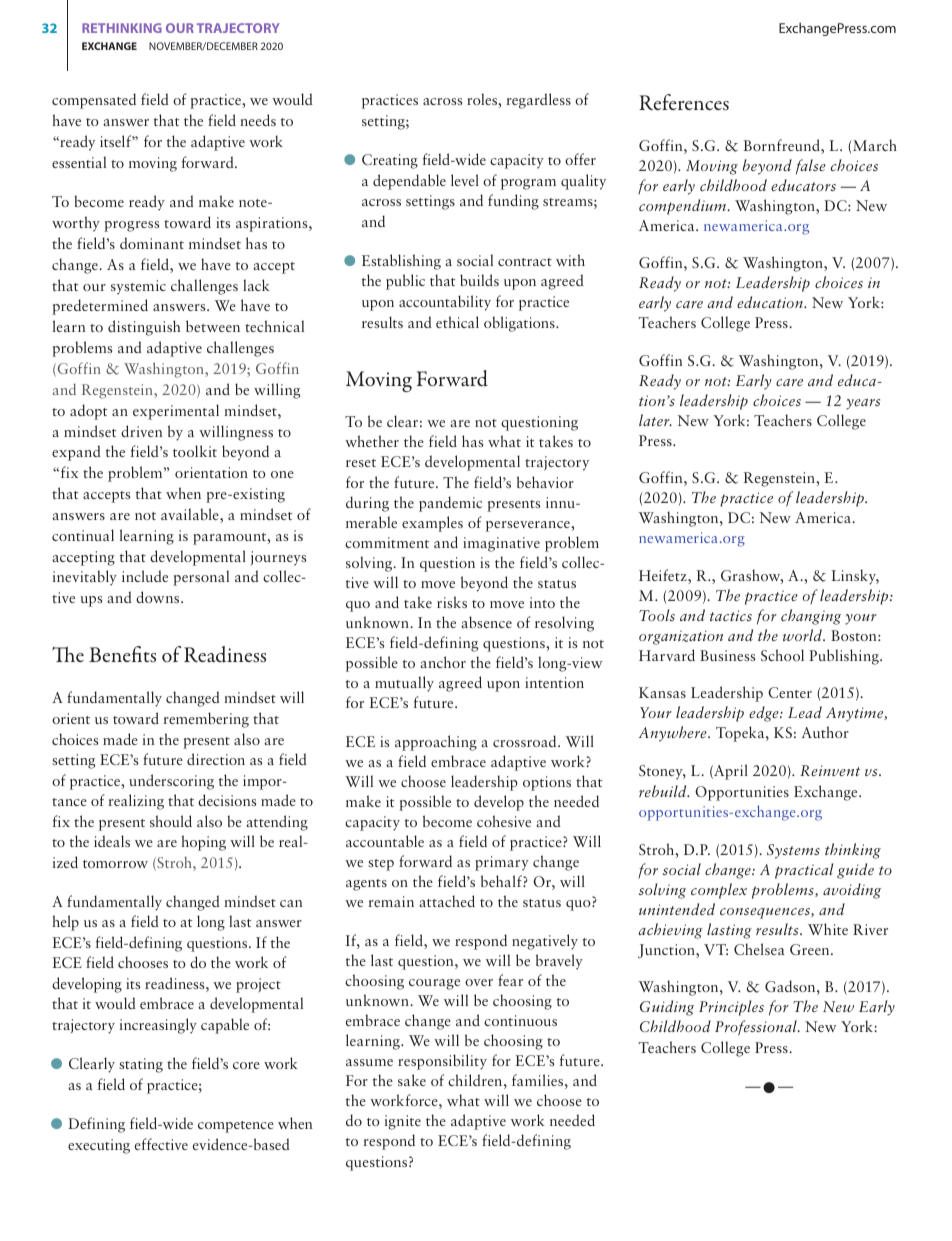 The height and width of the screenshot is (1241, 952). I want to click on level, so click(465, 180).
